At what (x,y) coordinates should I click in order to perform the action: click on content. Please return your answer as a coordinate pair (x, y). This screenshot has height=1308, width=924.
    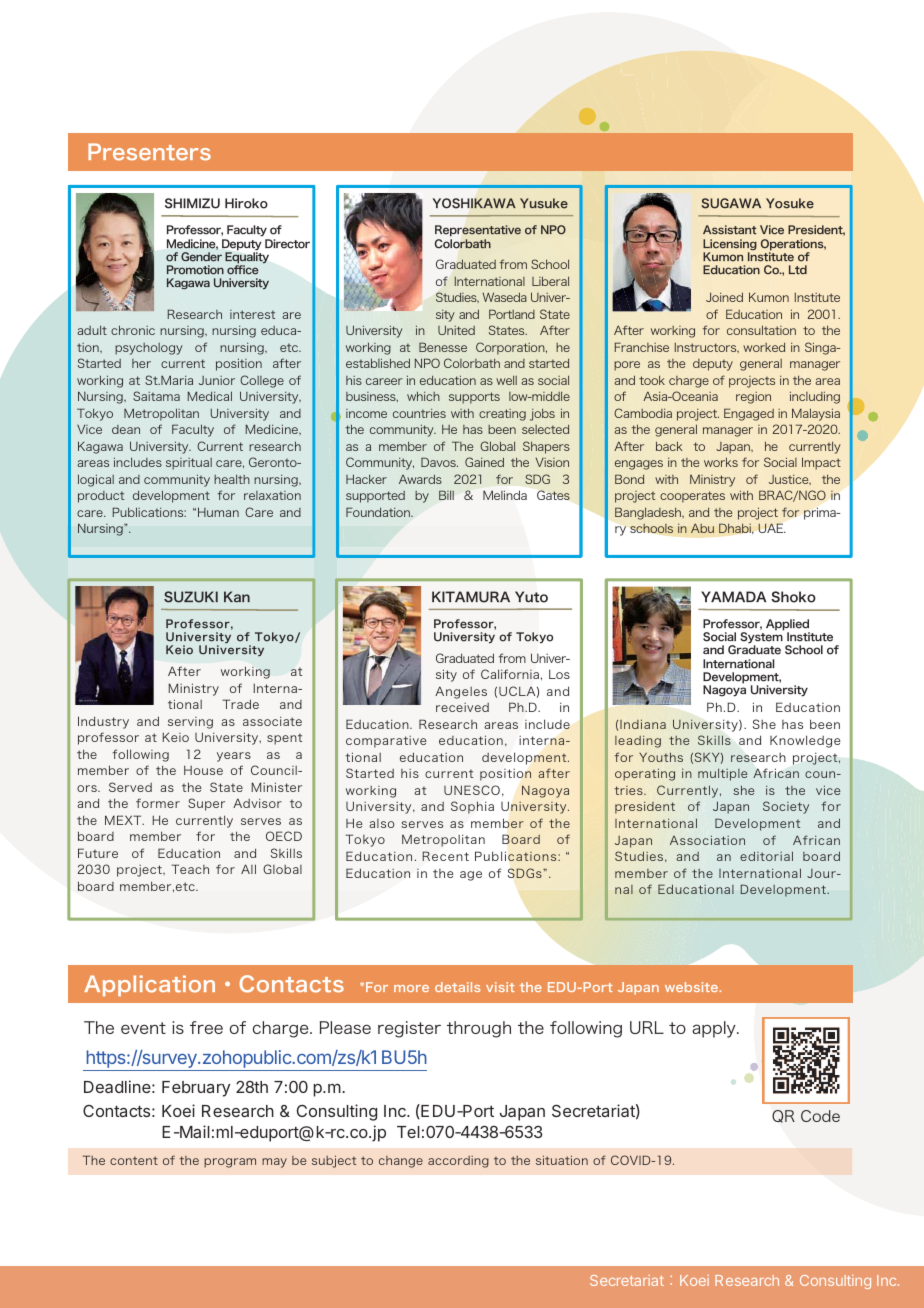
    Looking at the image, I should click on (134, 1160).
